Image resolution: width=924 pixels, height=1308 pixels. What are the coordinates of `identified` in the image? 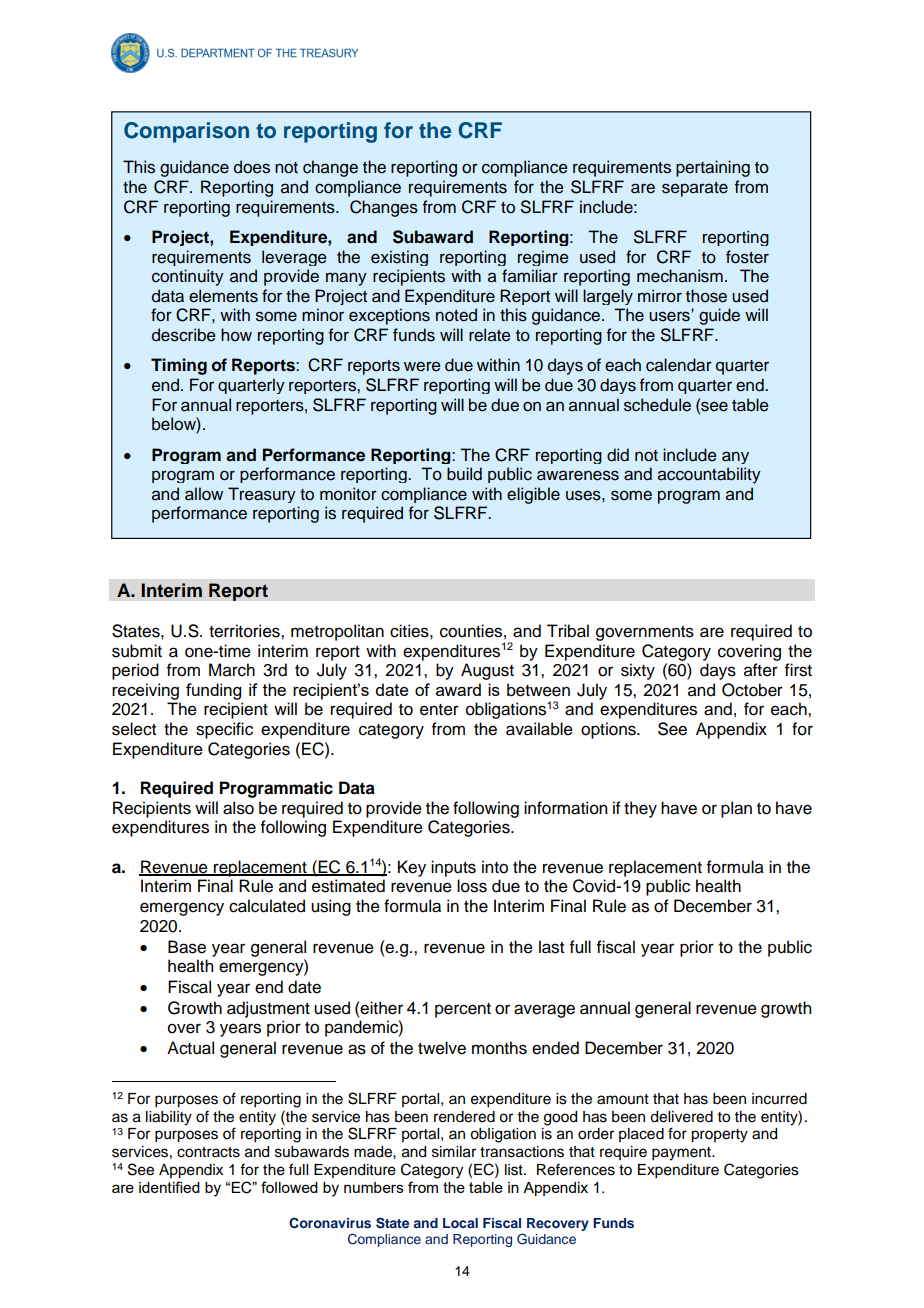 It's located at (169, 1187).
